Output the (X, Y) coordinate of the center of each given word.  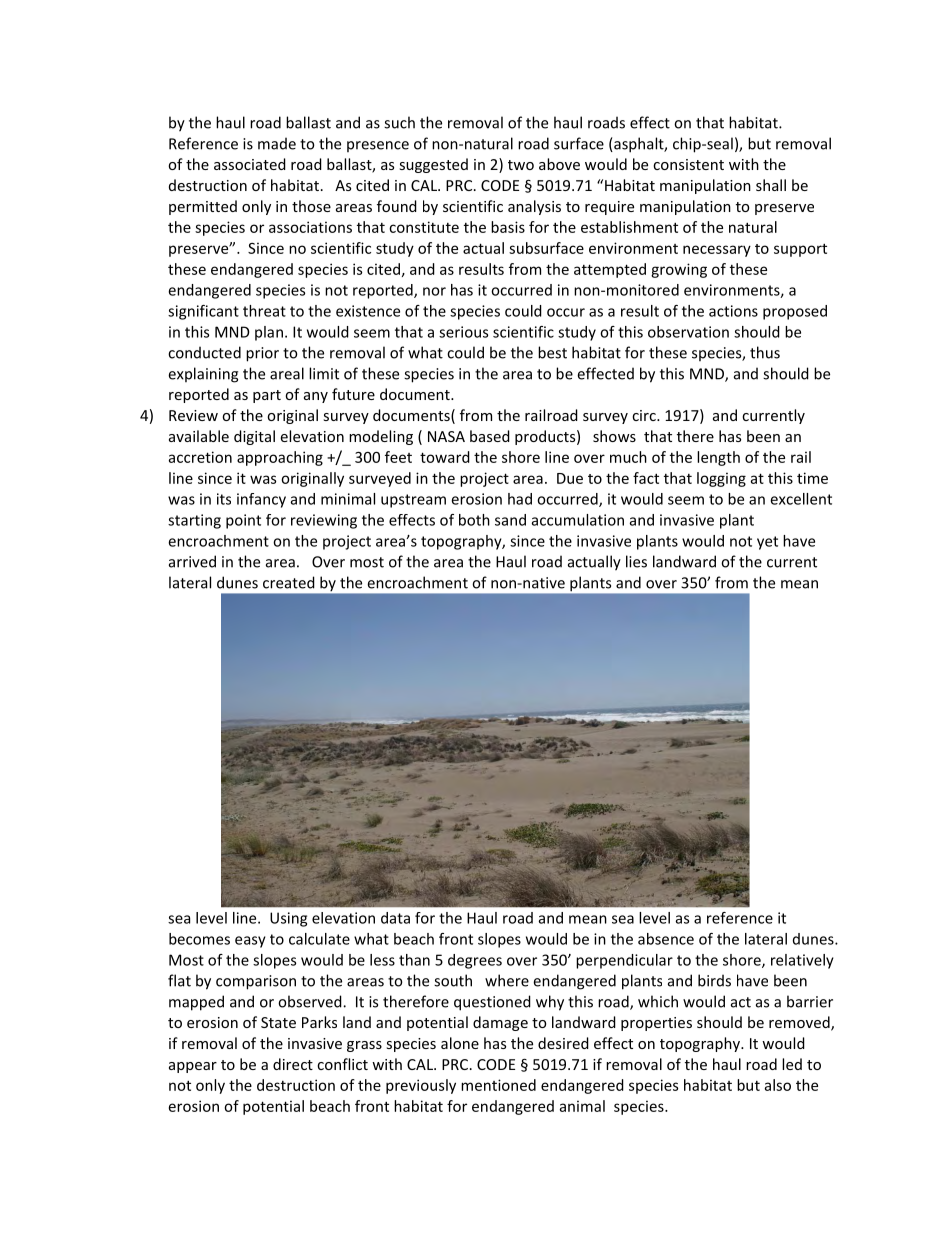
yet (767, 543)
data (395, 918)
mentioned (498, 1085)
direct (293, 1064)
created (289, 582)
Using (288, 919)
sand (510, 520)
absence (666, 939)
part (267, 396)
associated (250, 164)
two (521, 165)
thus (765, 352)
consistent (688, 164)
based (490, 436)
